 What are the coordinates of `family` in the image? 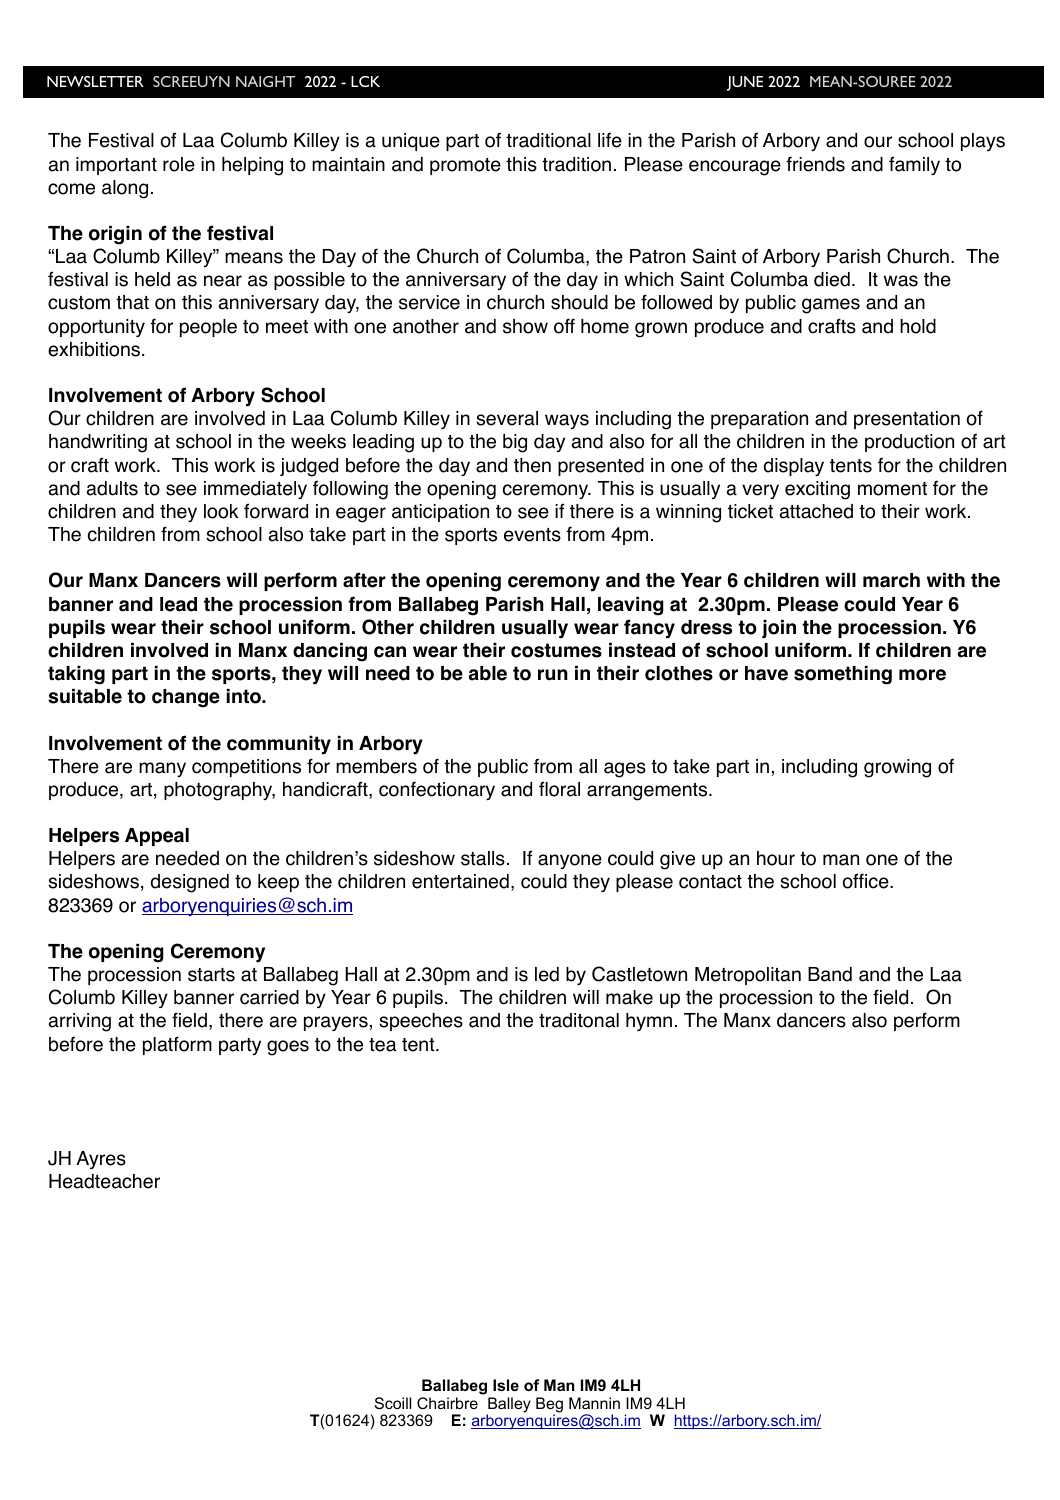 It's located at (914, 165).
